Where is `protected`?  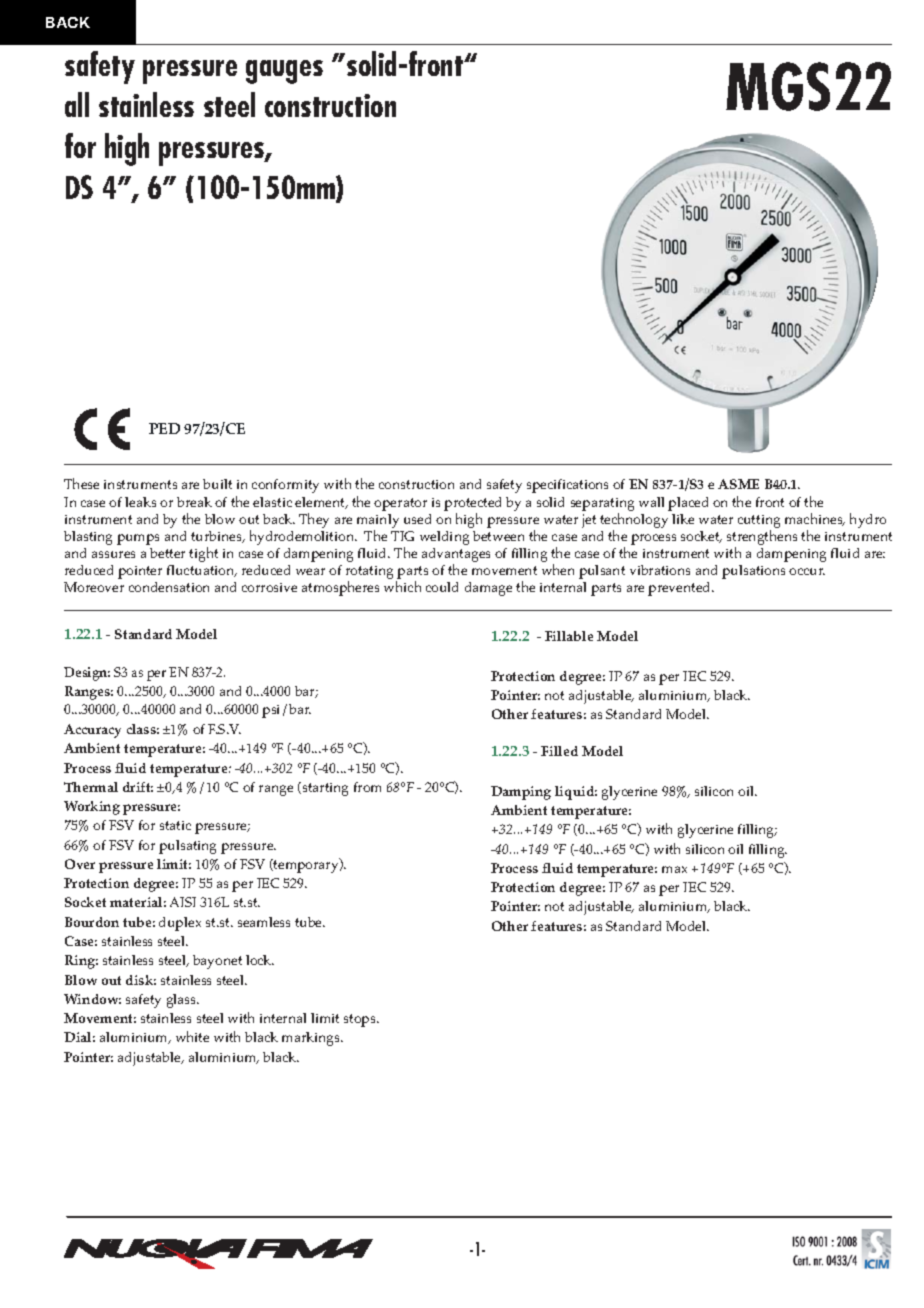 protected is located at coordinates (472, 504).
